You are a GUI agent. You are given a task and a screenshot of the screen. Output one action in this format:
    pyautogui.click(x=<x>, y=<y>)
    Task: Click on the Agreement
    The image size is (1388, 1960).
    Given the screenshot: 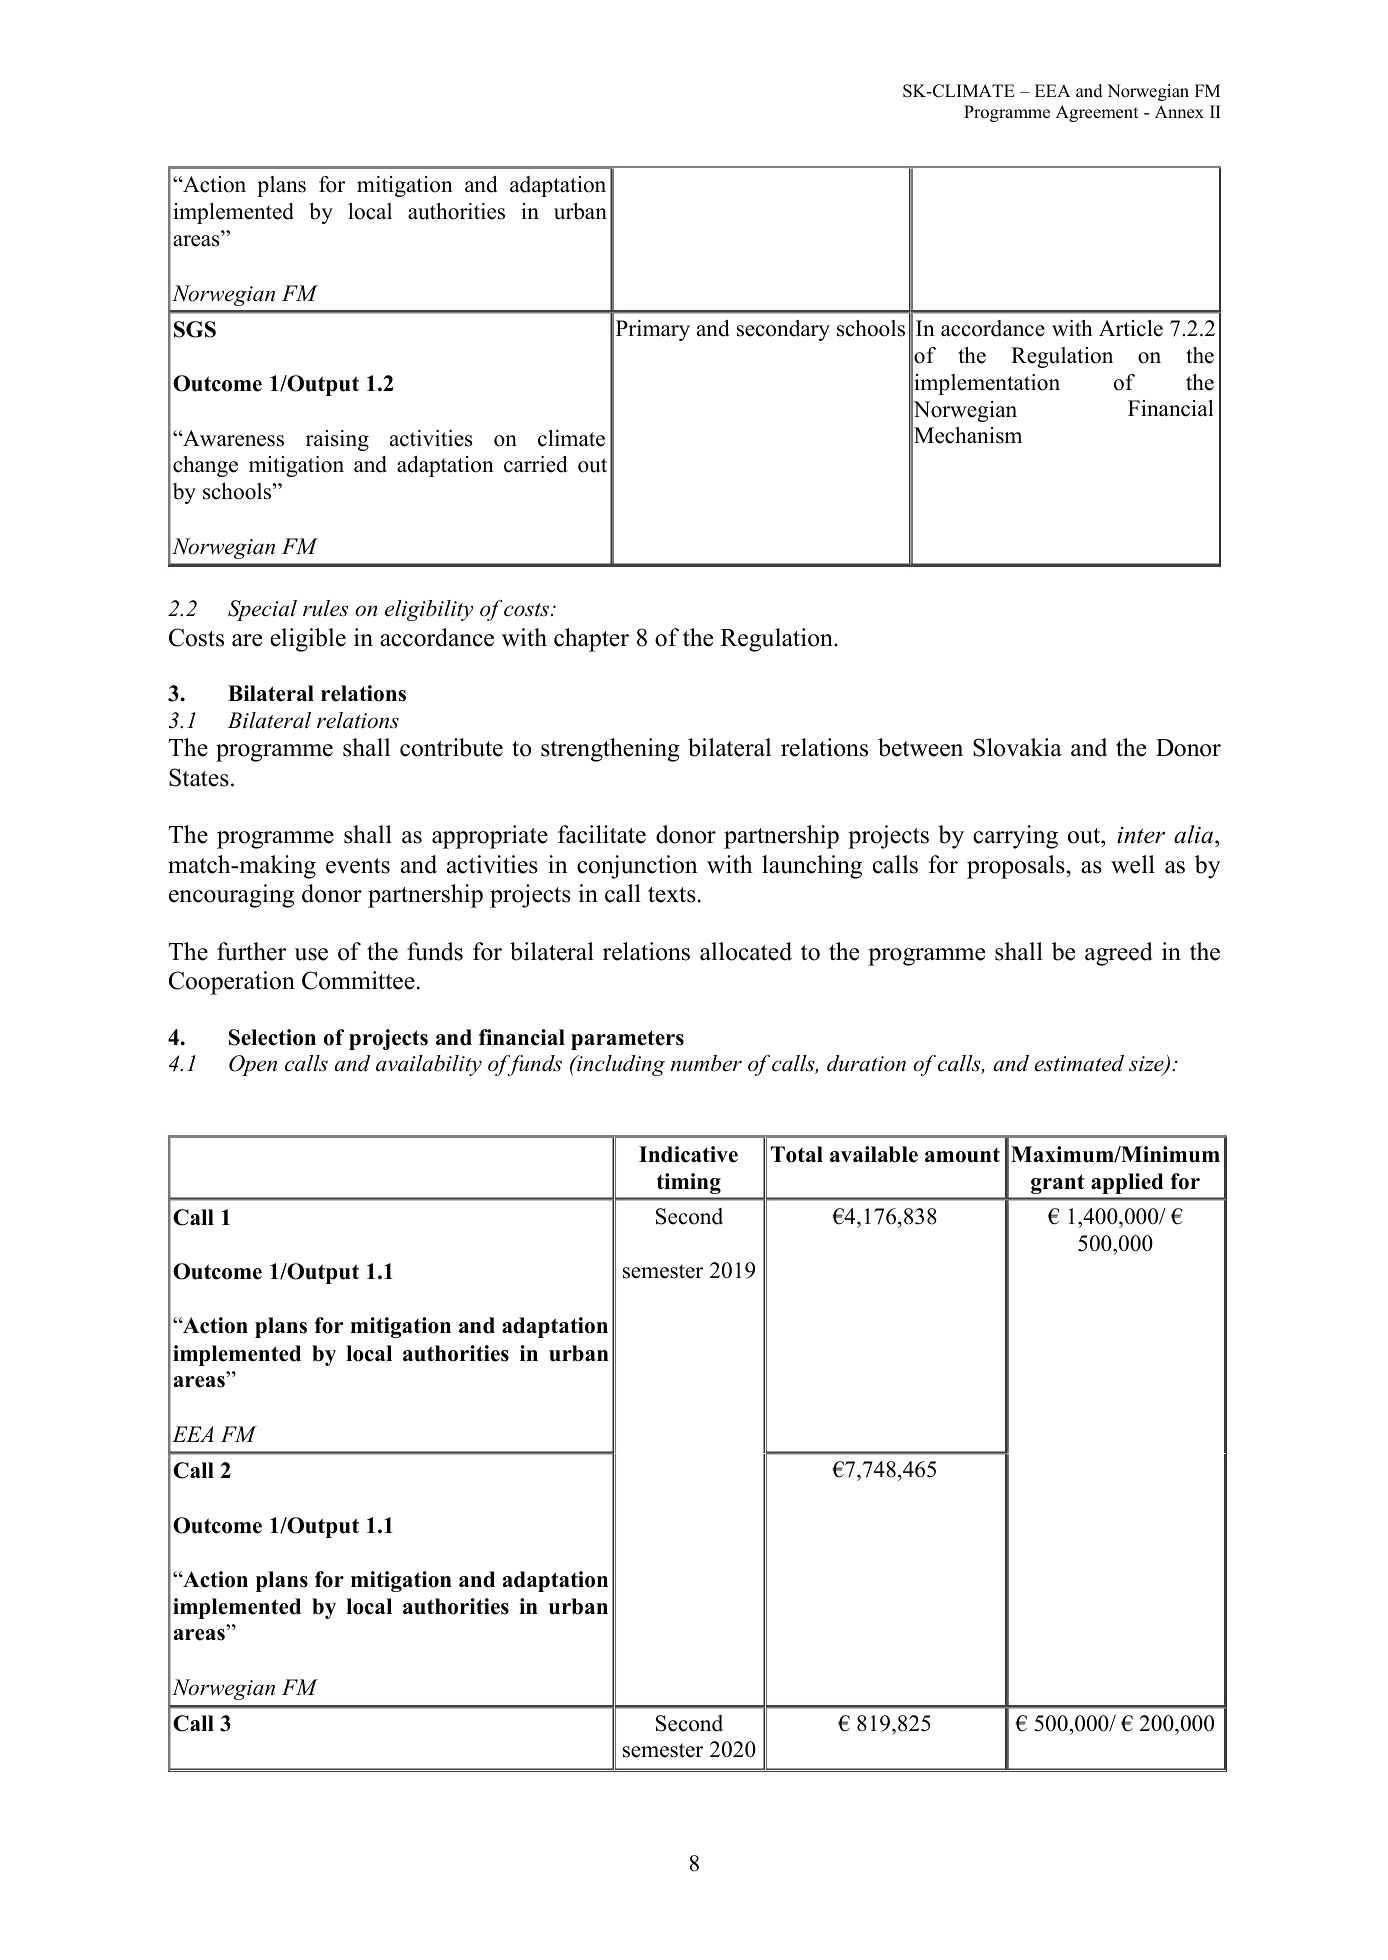 What is the action you would take?
    pyautogui.click(x=1097, y=113)
